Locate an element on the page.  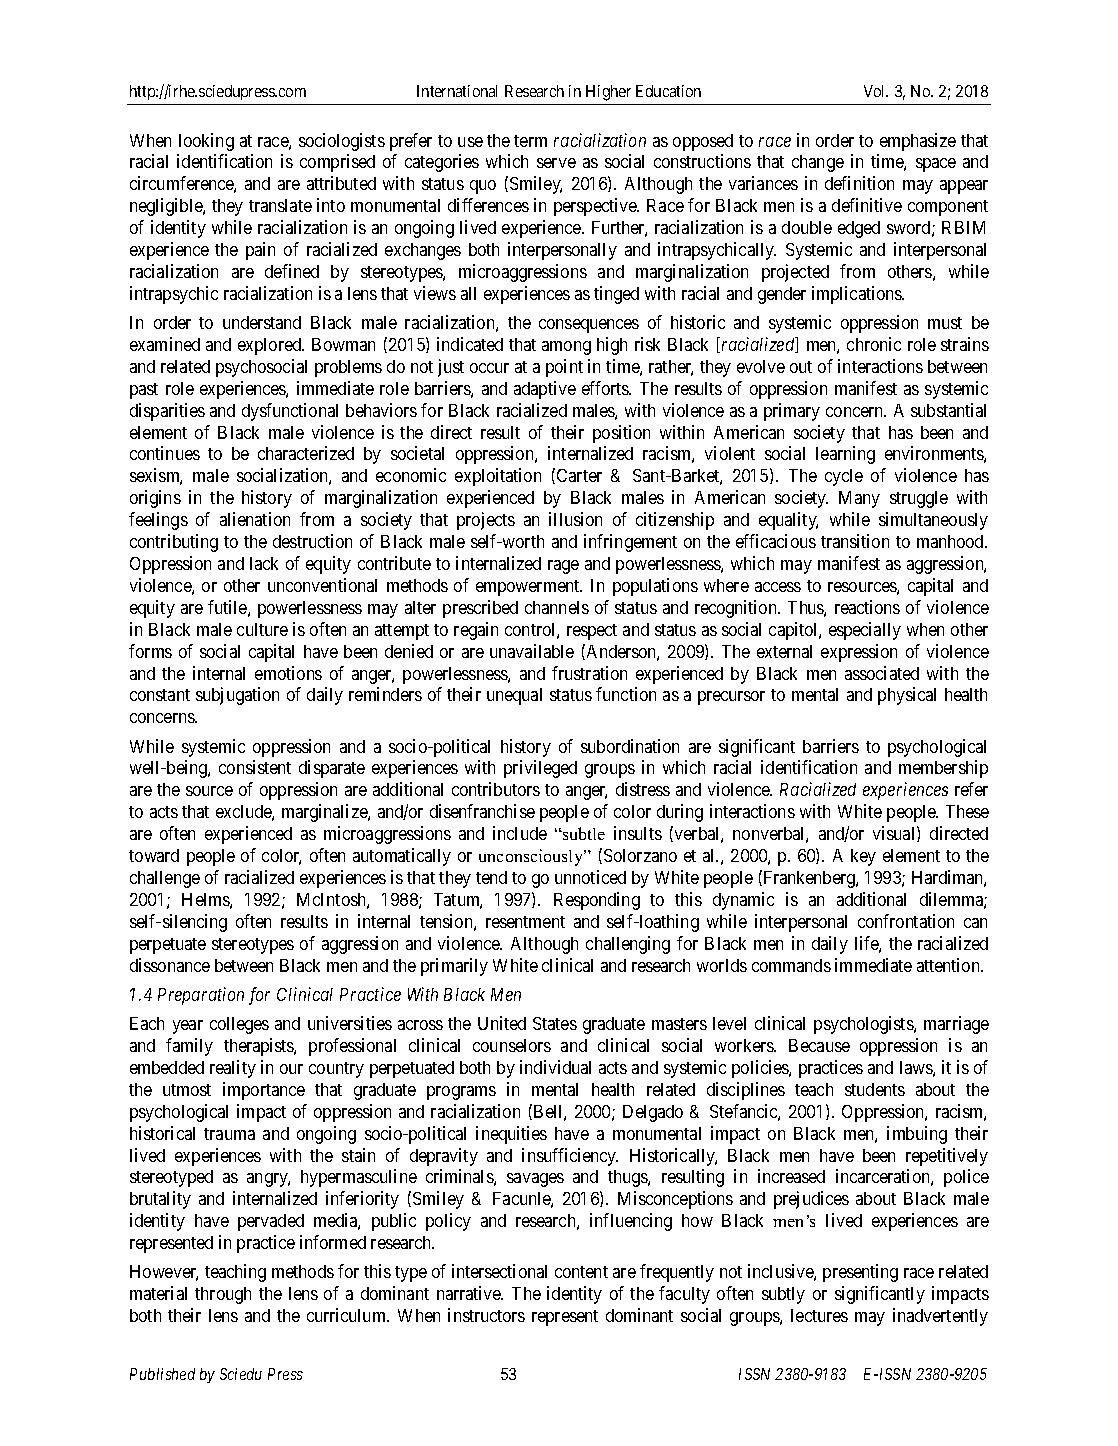
term is located at coordinates (530, 141).
